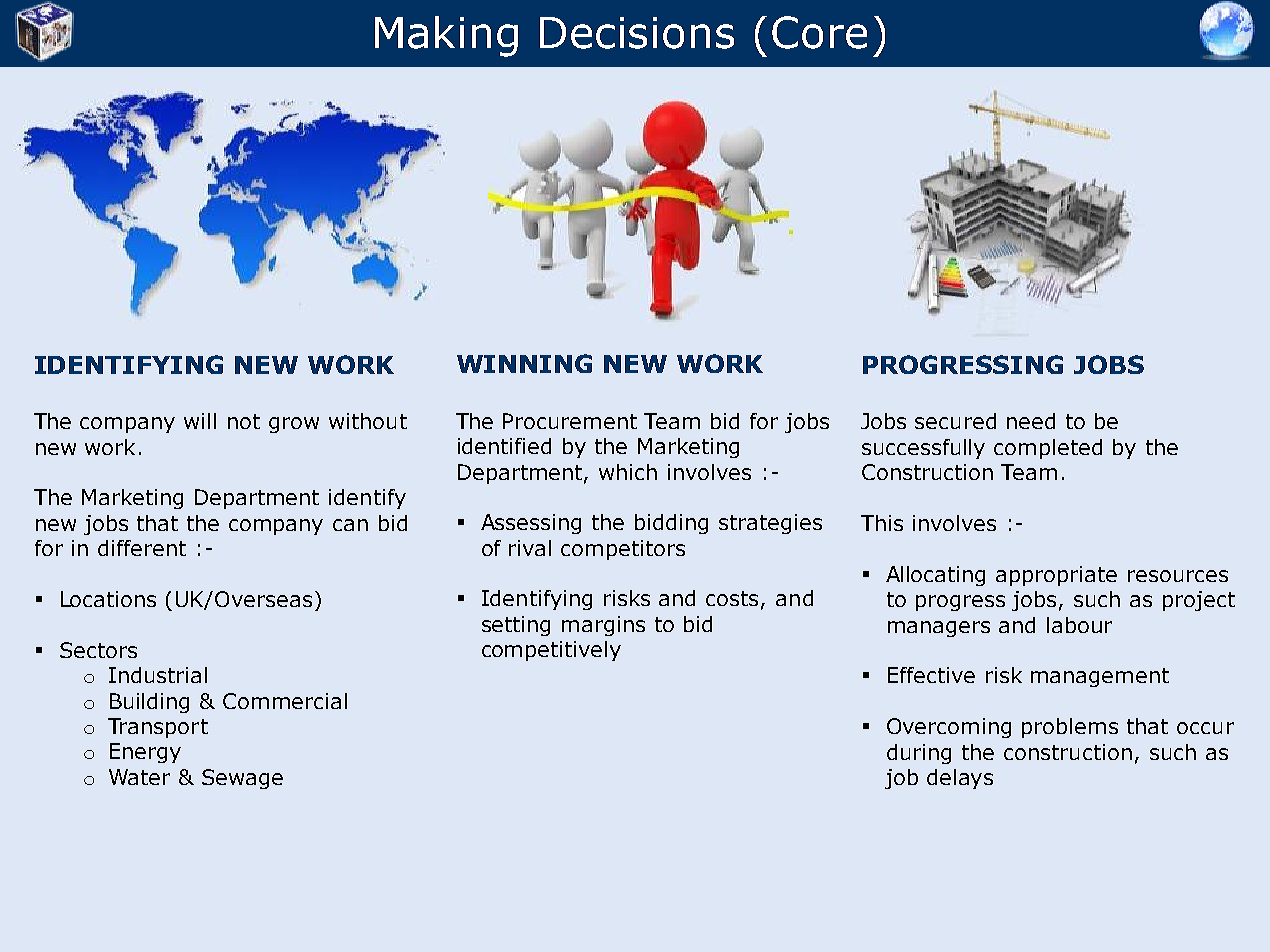 The image size is (1270, 952). Describe the element at coordinates (244, 421) in the screenshot. I see `not` at that location.
